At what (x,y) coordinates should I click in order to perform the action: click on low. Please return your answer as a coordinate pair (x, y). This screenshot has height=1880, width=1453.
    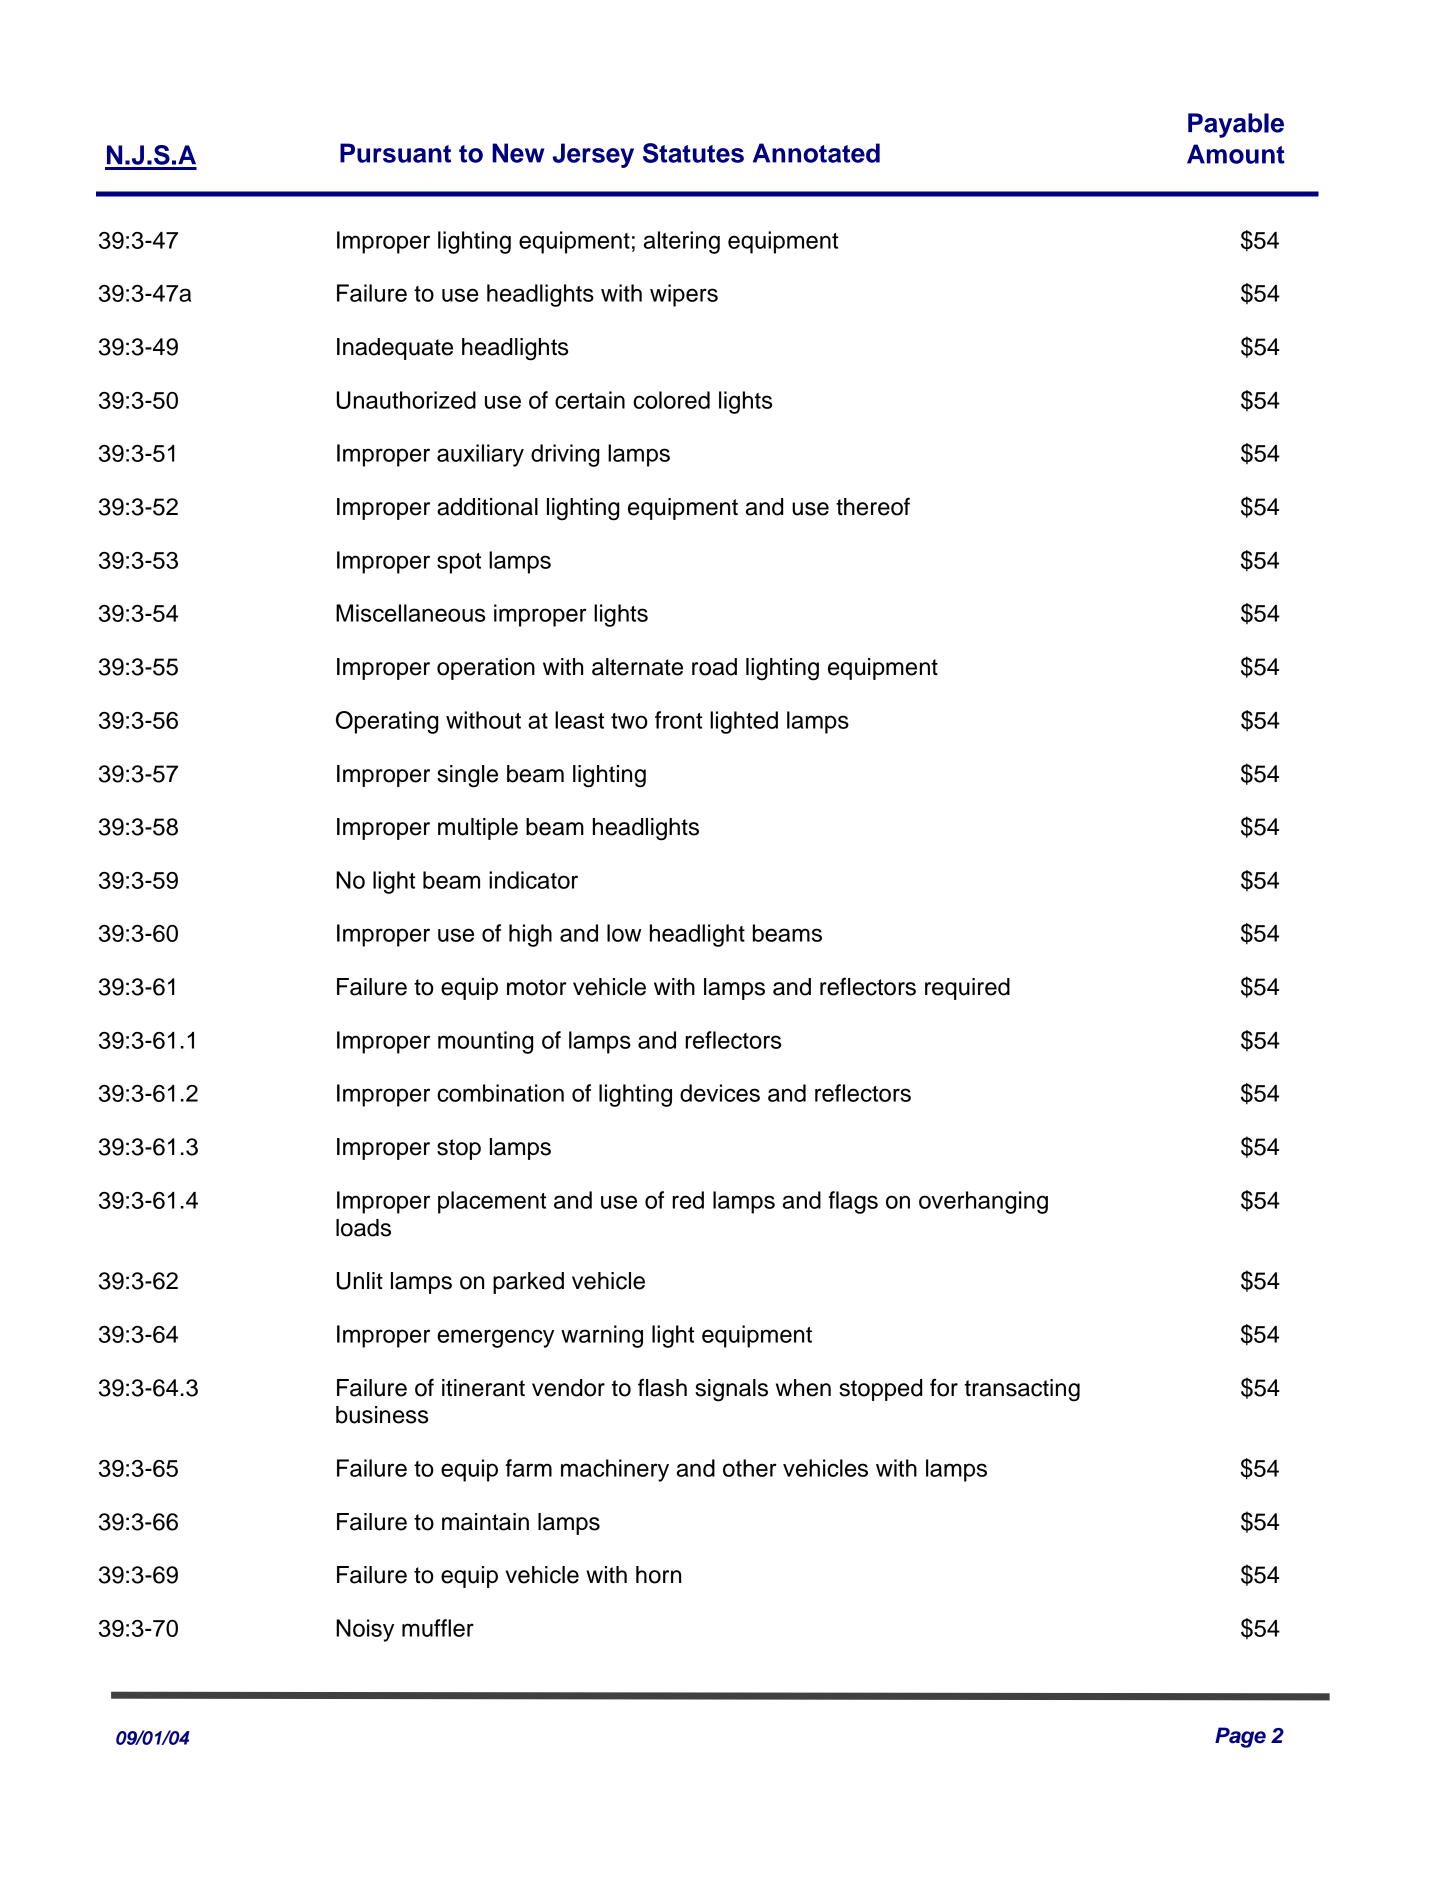
    Looking at the image, I should click on (624, 933).
